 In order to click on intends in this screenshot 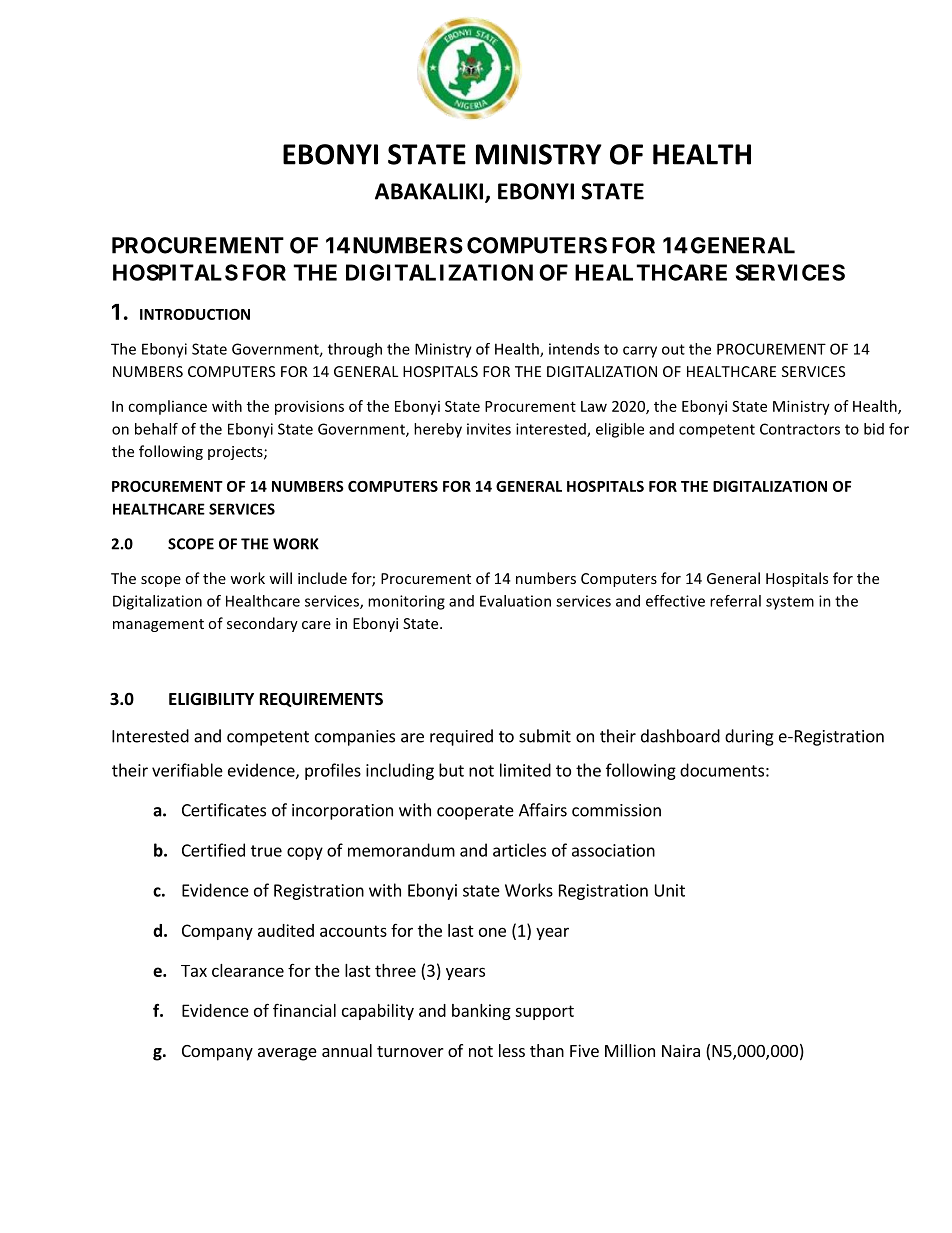, I will do `click(574, 349)`.
